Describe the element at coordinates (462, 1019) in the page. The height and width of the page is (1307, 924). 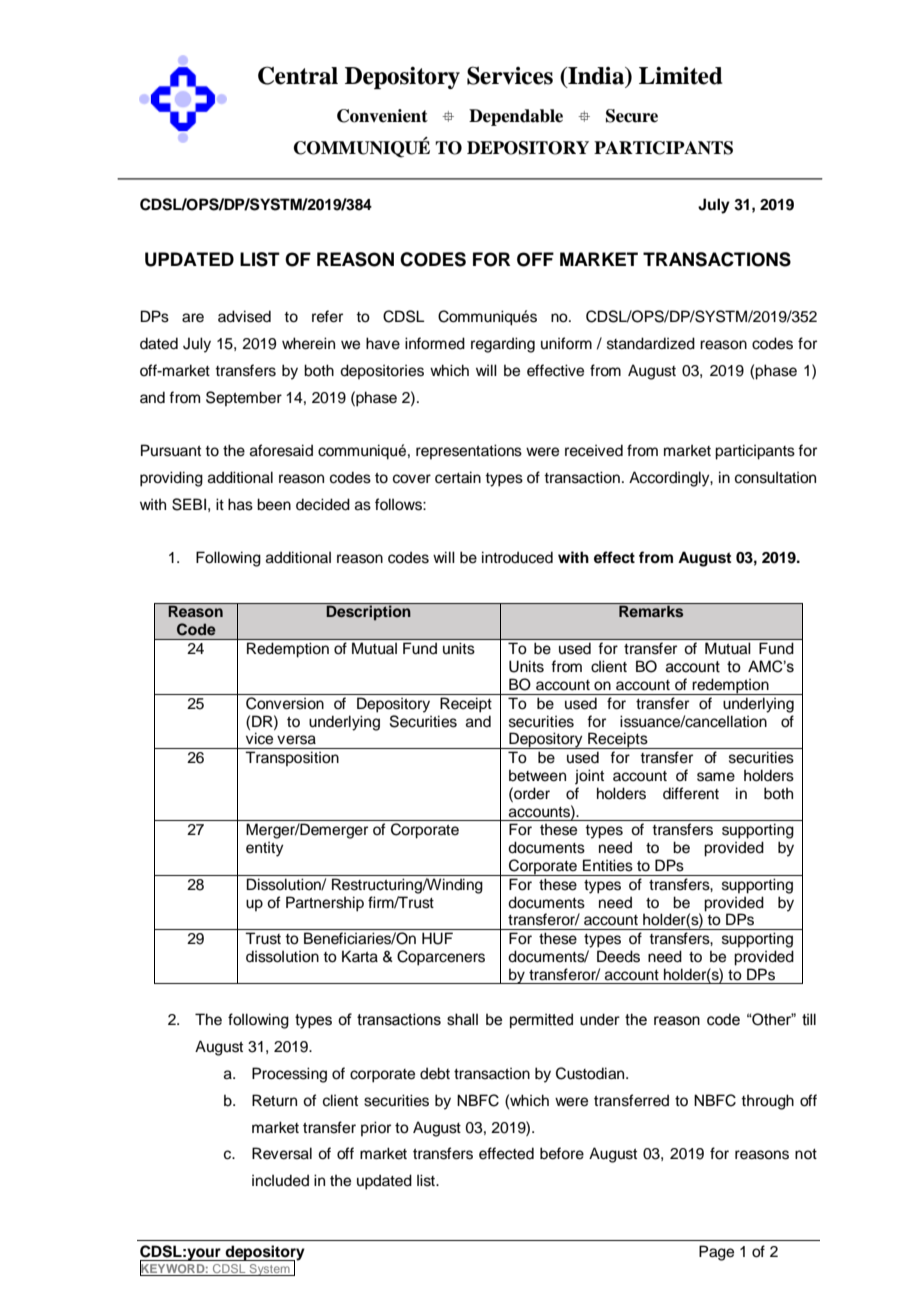
I see `shall` at that location.
